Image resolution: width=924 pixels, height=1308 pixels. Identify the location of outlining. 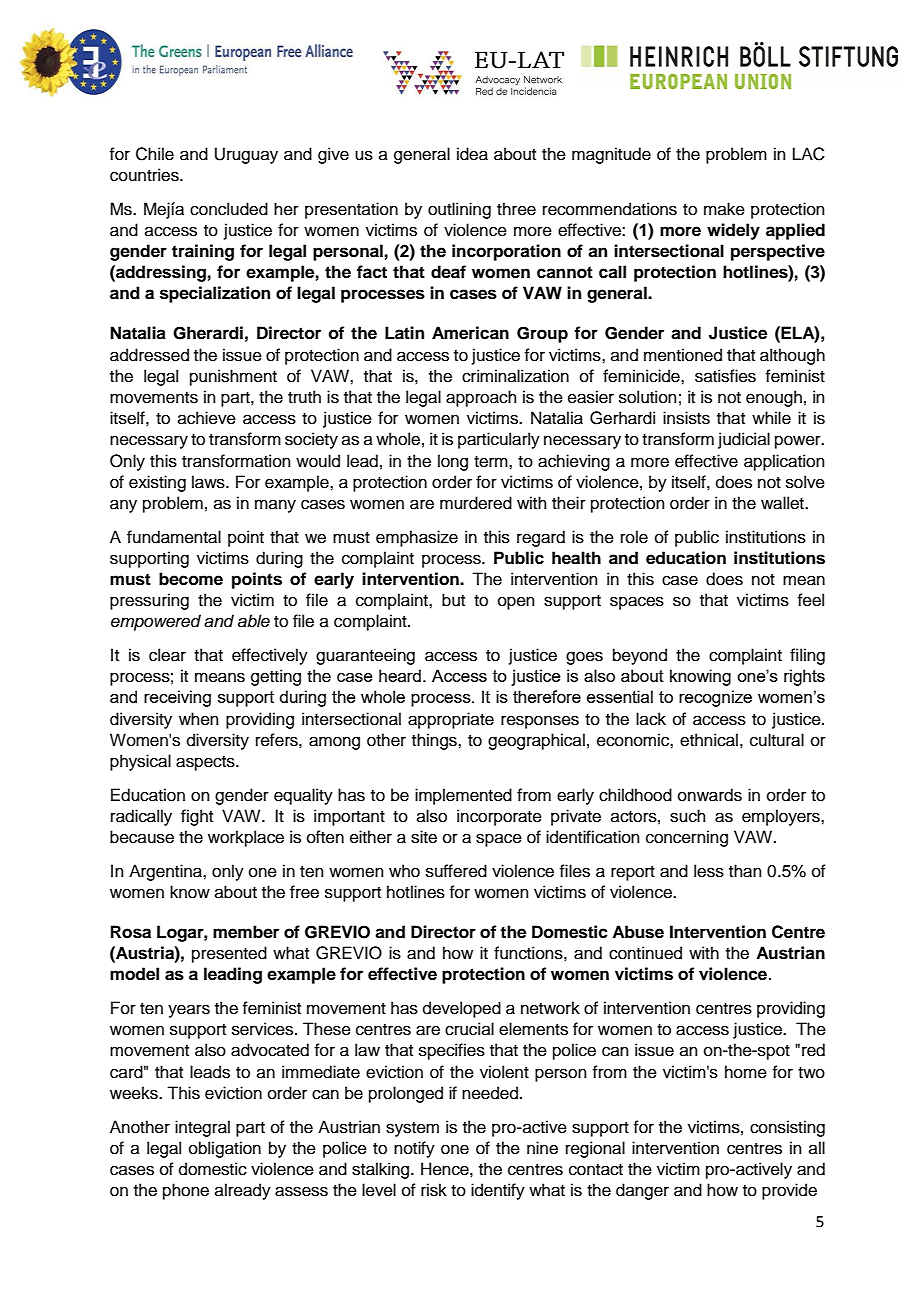
(459, 210).
